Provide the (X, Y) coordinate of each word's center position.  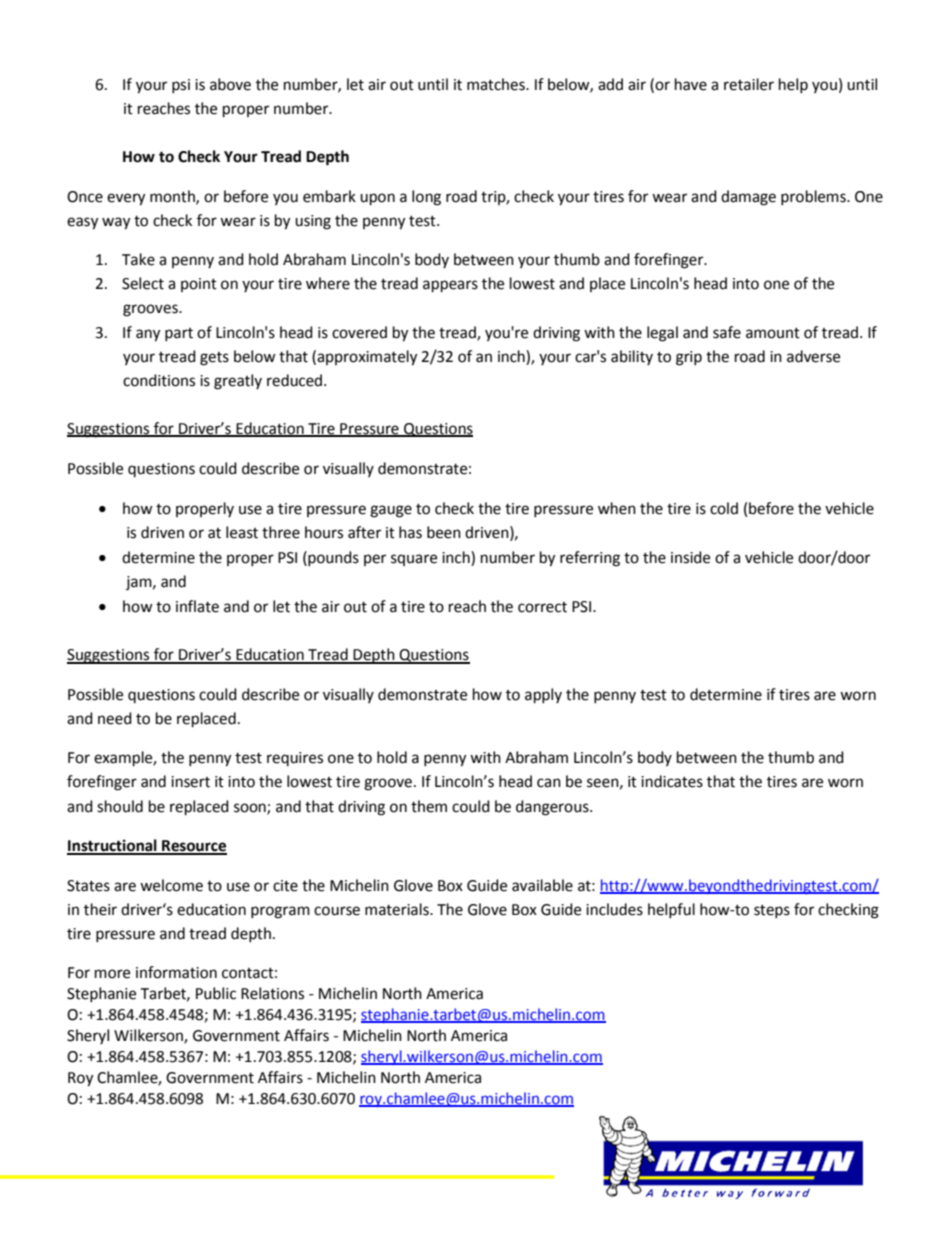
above (230, 84)
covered (359, 332)
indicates (672, 781)
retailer (749, 84)
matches (497, 84)
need (115, 718)
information (176, 972)
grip (689, 358)
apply (543, 696)
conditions (159, 380)
